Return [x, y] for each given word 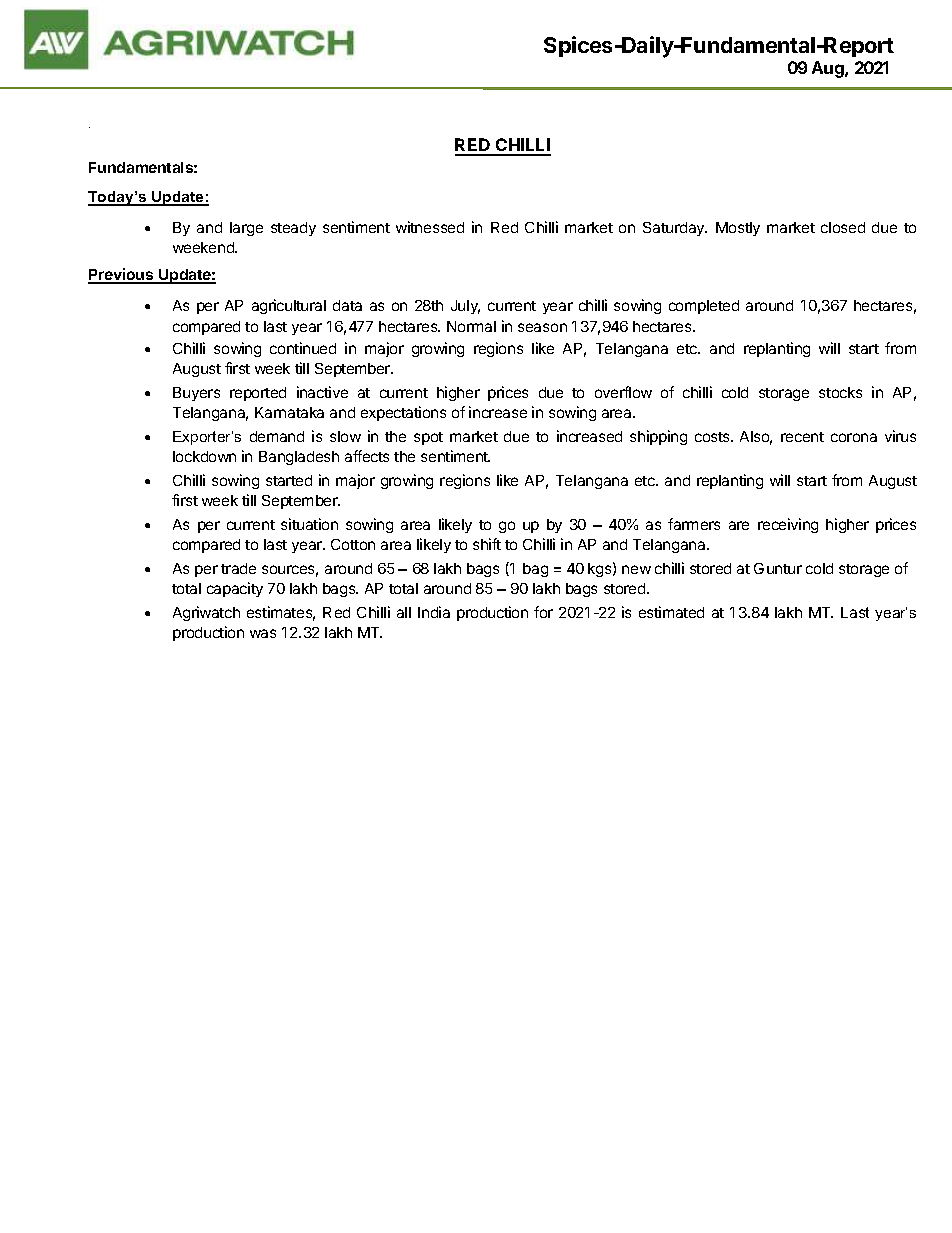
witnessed [430, 227]
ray [89, 127]
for [543, 612]
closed [843, 227]
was [263, 633]
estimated [671, 612]
